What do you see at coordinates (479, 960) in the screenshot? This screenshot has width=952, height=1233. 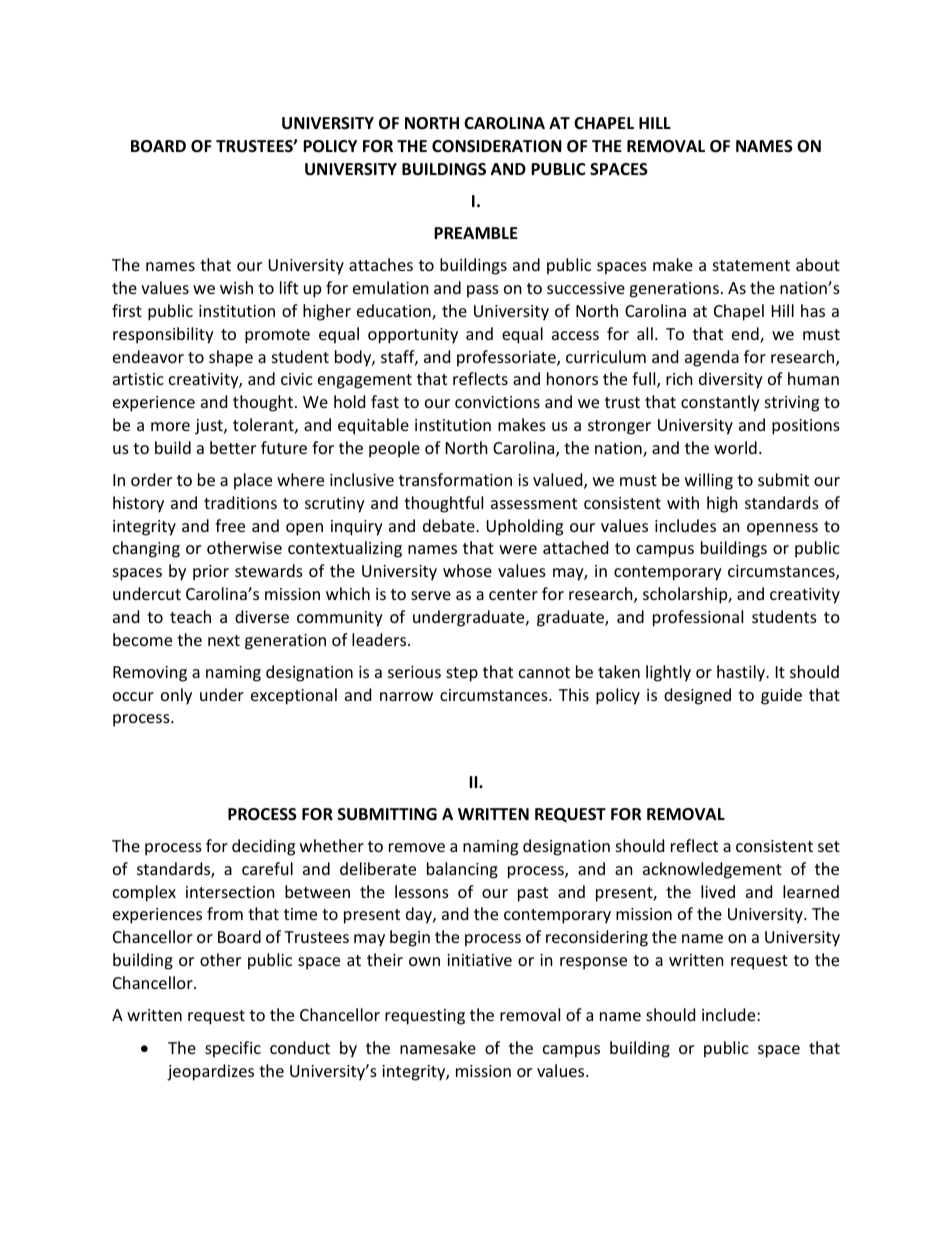 I see `initiative` at bounding box center [479, 960].
